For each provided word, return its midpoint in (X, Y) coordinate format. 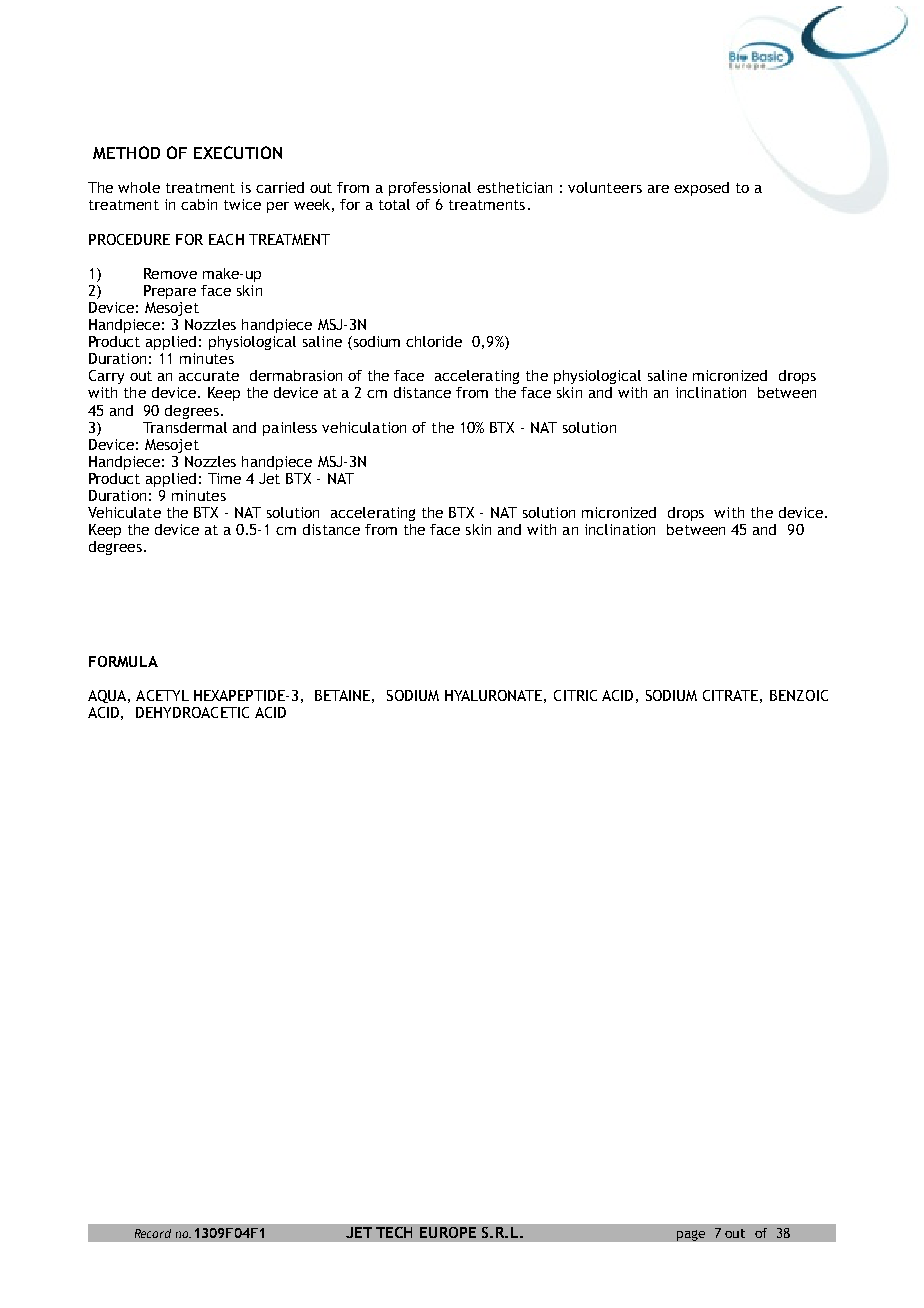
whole (139, 187)
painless (290, 429)
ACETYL (162, 695)
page (691, 1235)
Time (224, 478)
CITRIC (575, 695)
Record (153, 1233)
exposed (701, 189)
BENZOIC (799, 695)
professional (430, 189)
